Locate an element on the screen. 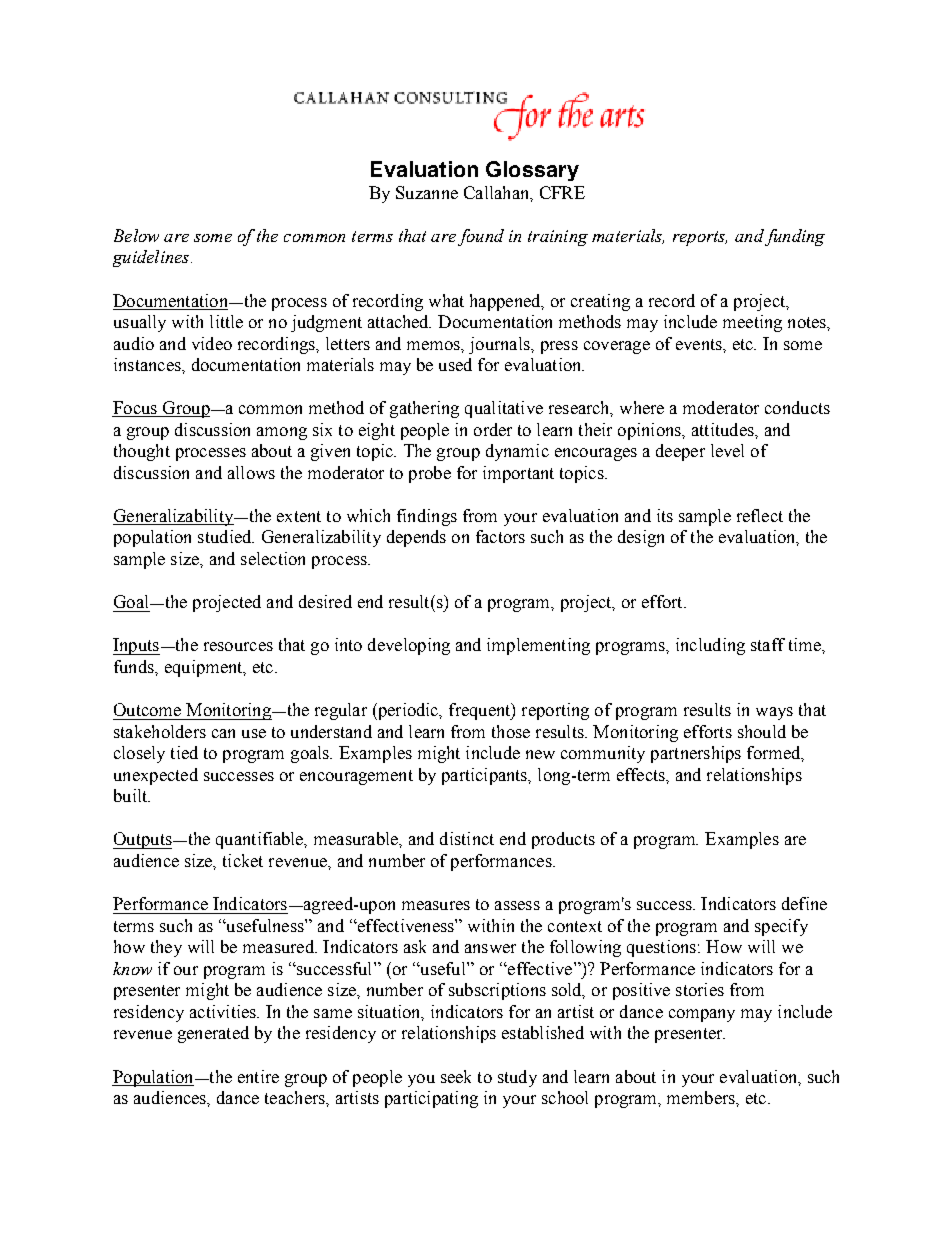 Image resolution: width=952 pixels, height=1233 pixels. order is located at coordinates (493, 429).
